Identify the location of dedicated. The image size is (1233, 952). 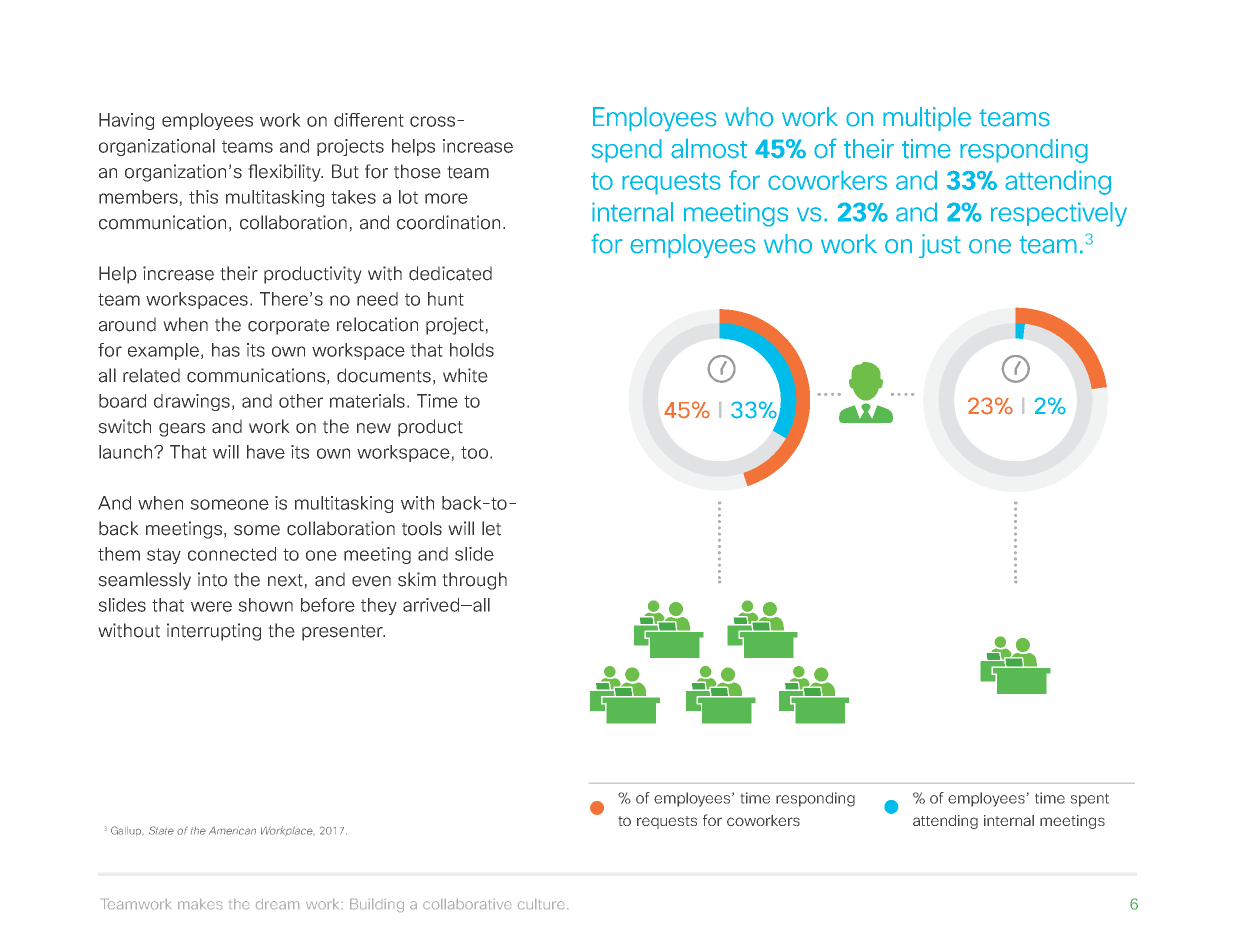
(450, 273).
